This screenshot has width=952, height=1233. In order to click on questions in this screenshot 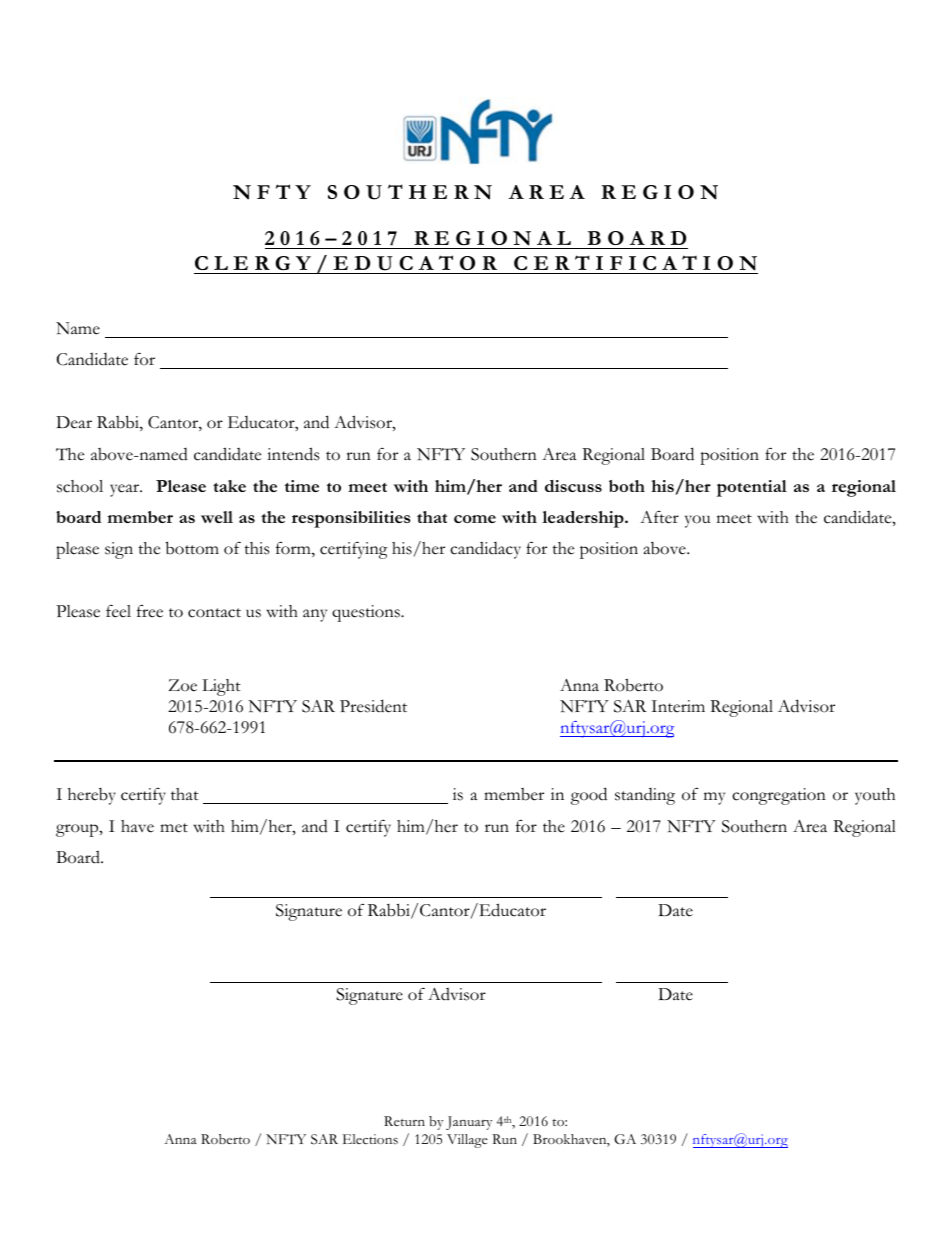, I will do `click(367, 613)`.
